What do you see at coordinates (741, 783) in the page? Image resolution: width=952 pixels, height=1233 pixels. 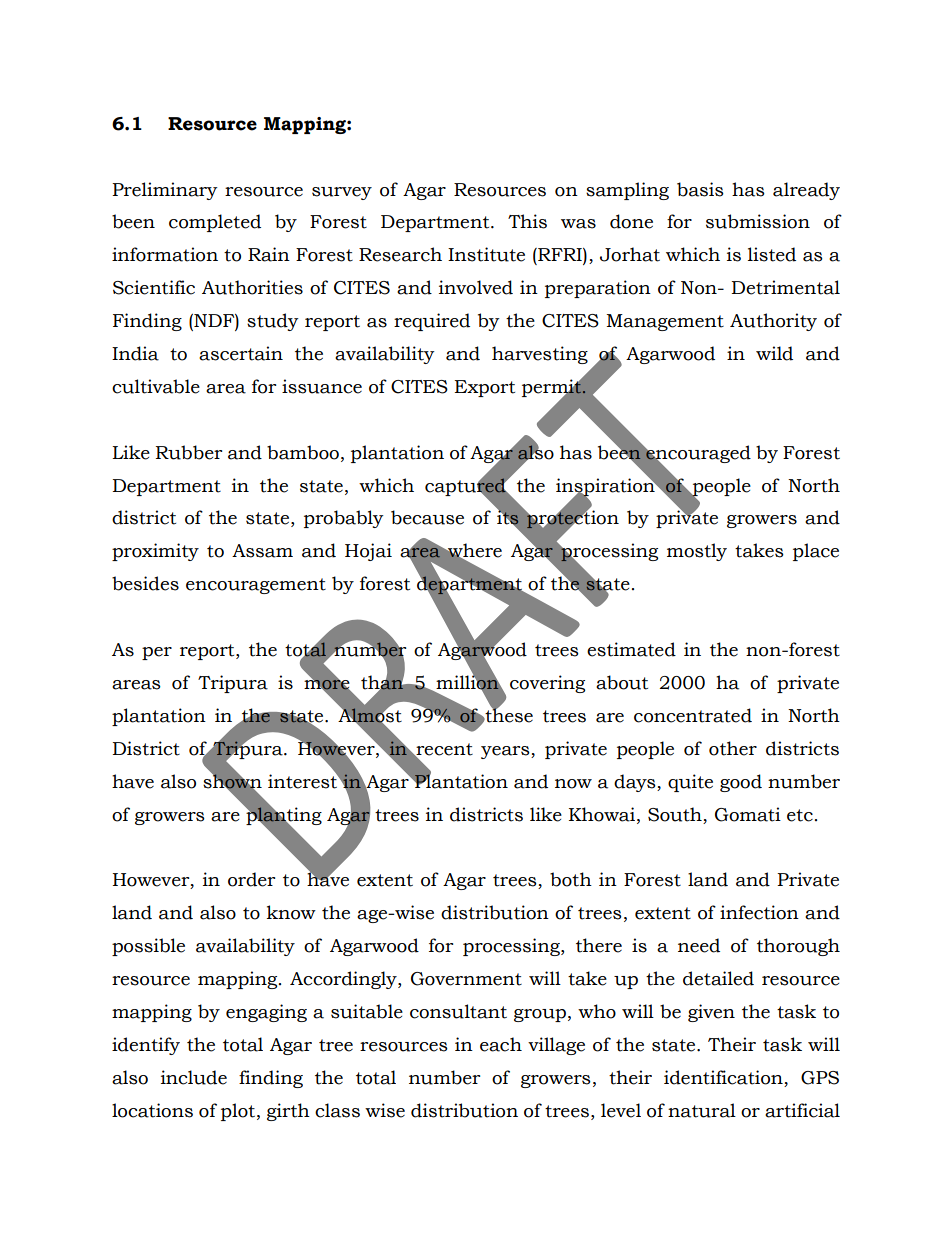 I see `good` at bounding box center [741, 783].
